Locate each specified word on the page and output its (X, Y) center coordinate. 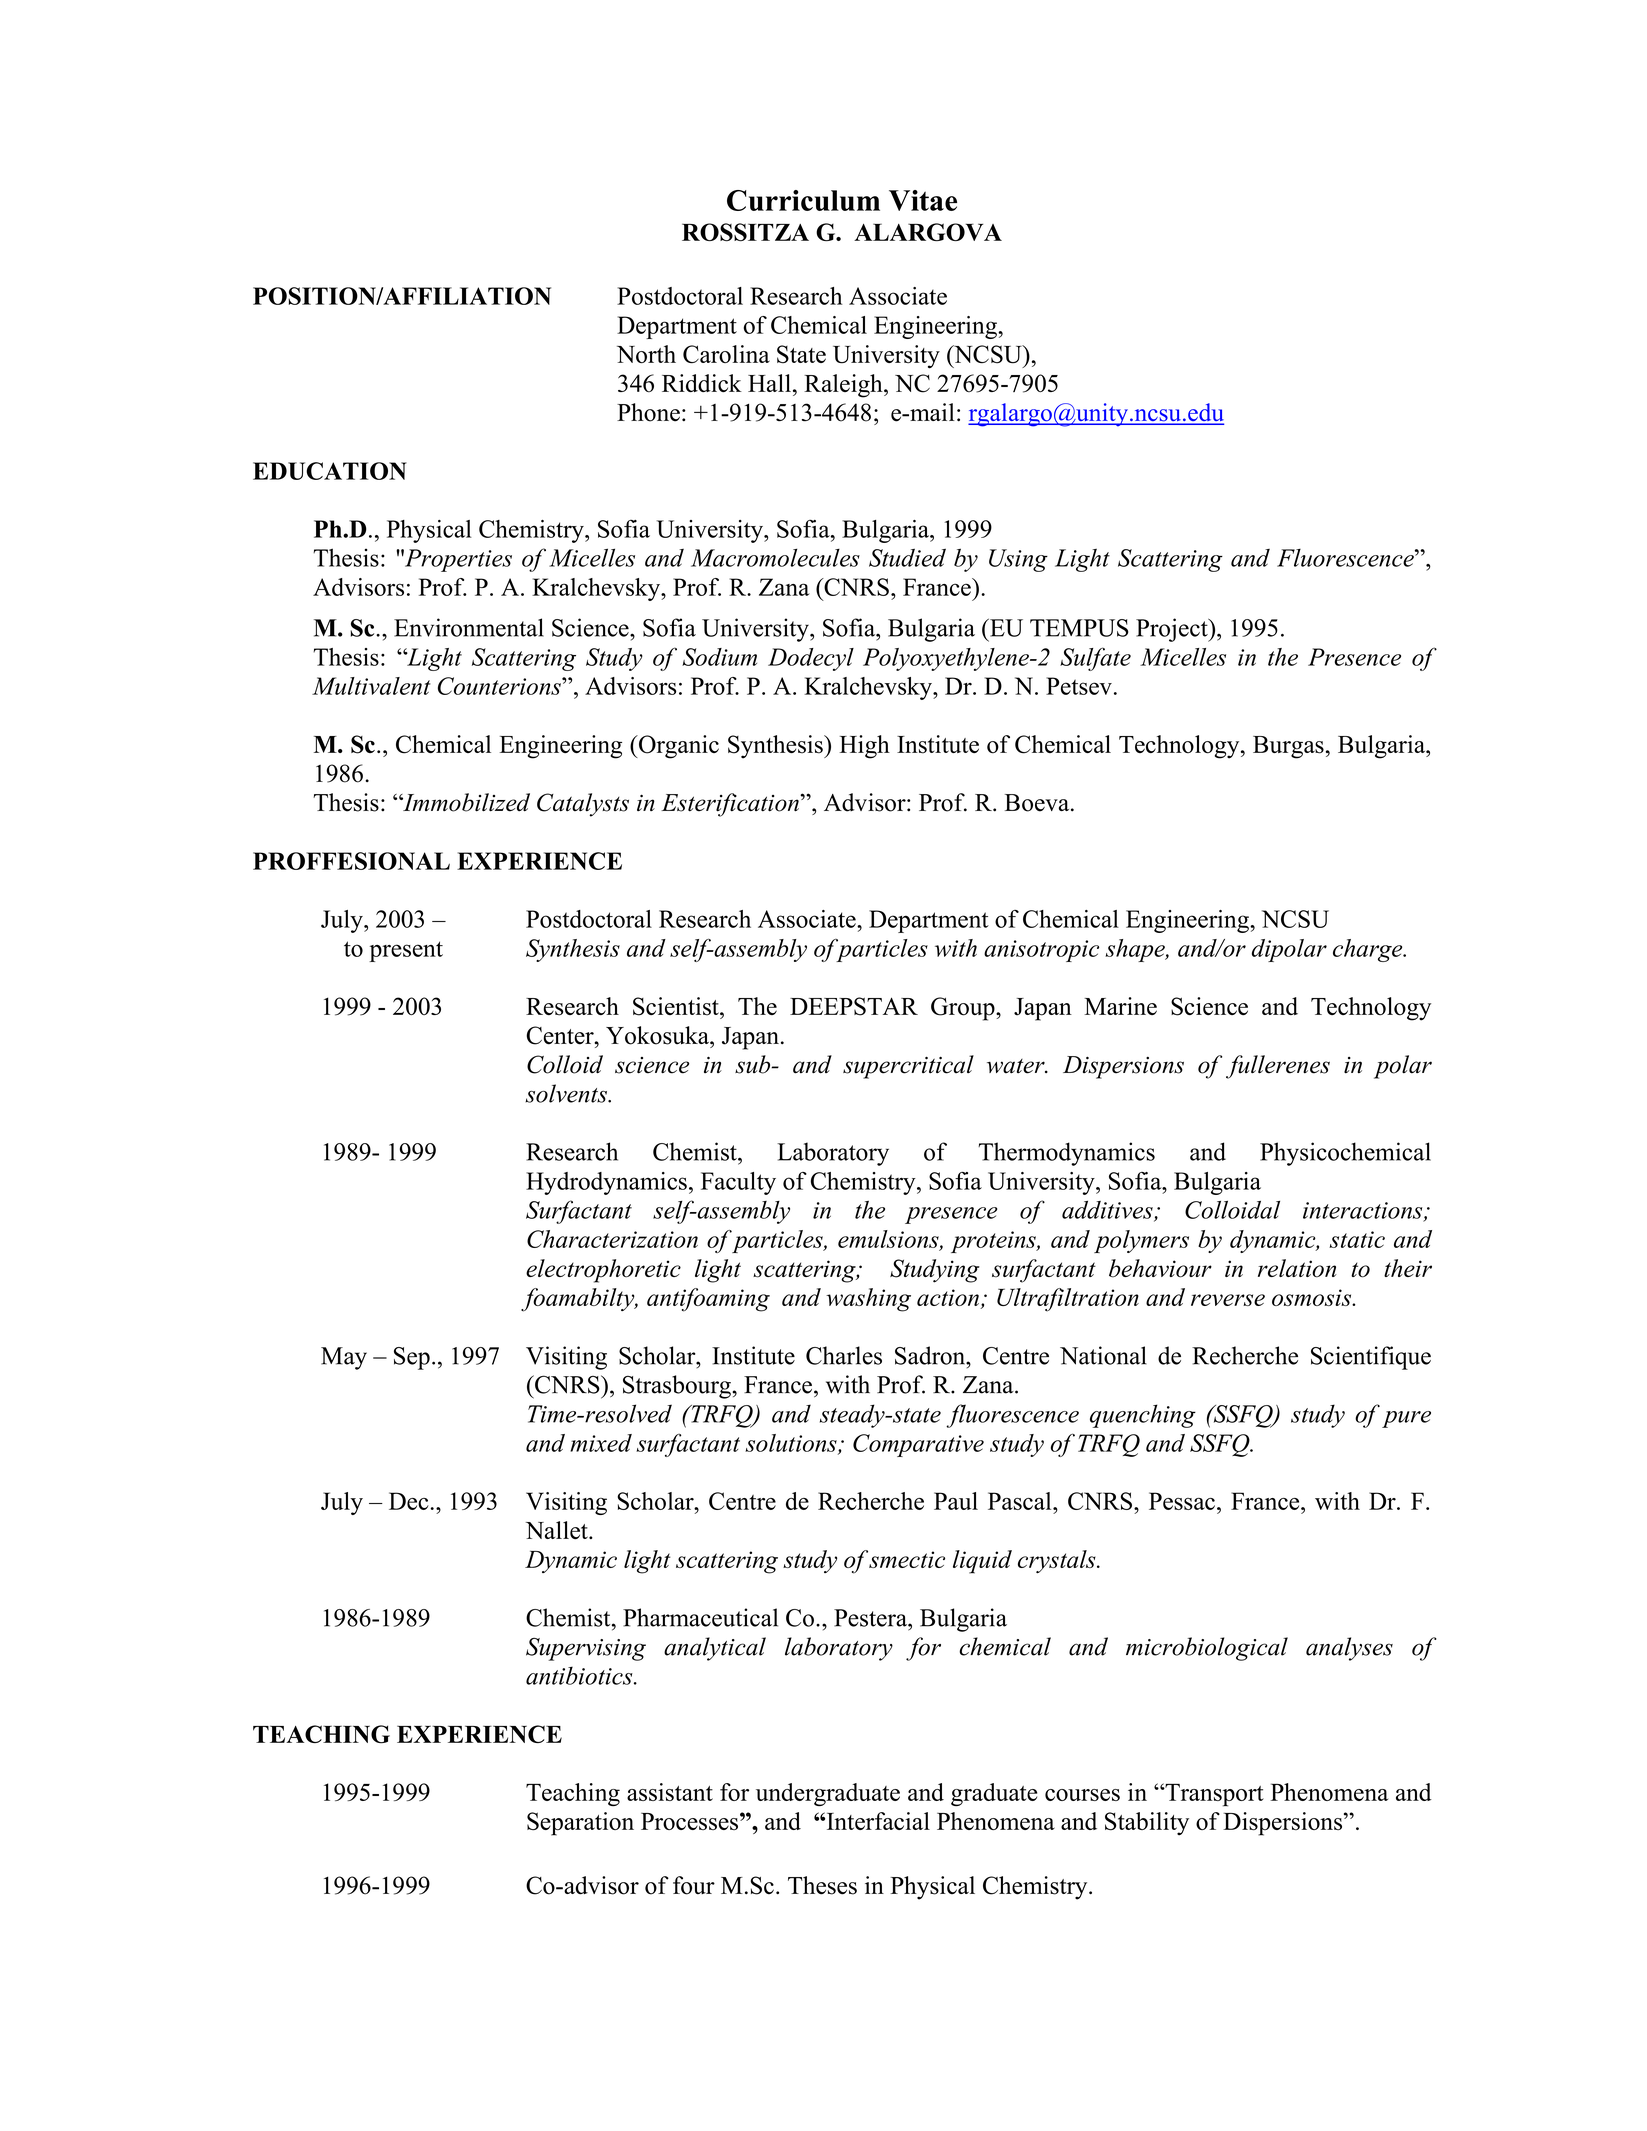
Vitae (923, 200)
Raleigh (844, 386)
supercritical (908, 1067)
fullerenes (1278, 1067)
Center (561, 1035)
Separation (580, 1824)
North (646, 354)
